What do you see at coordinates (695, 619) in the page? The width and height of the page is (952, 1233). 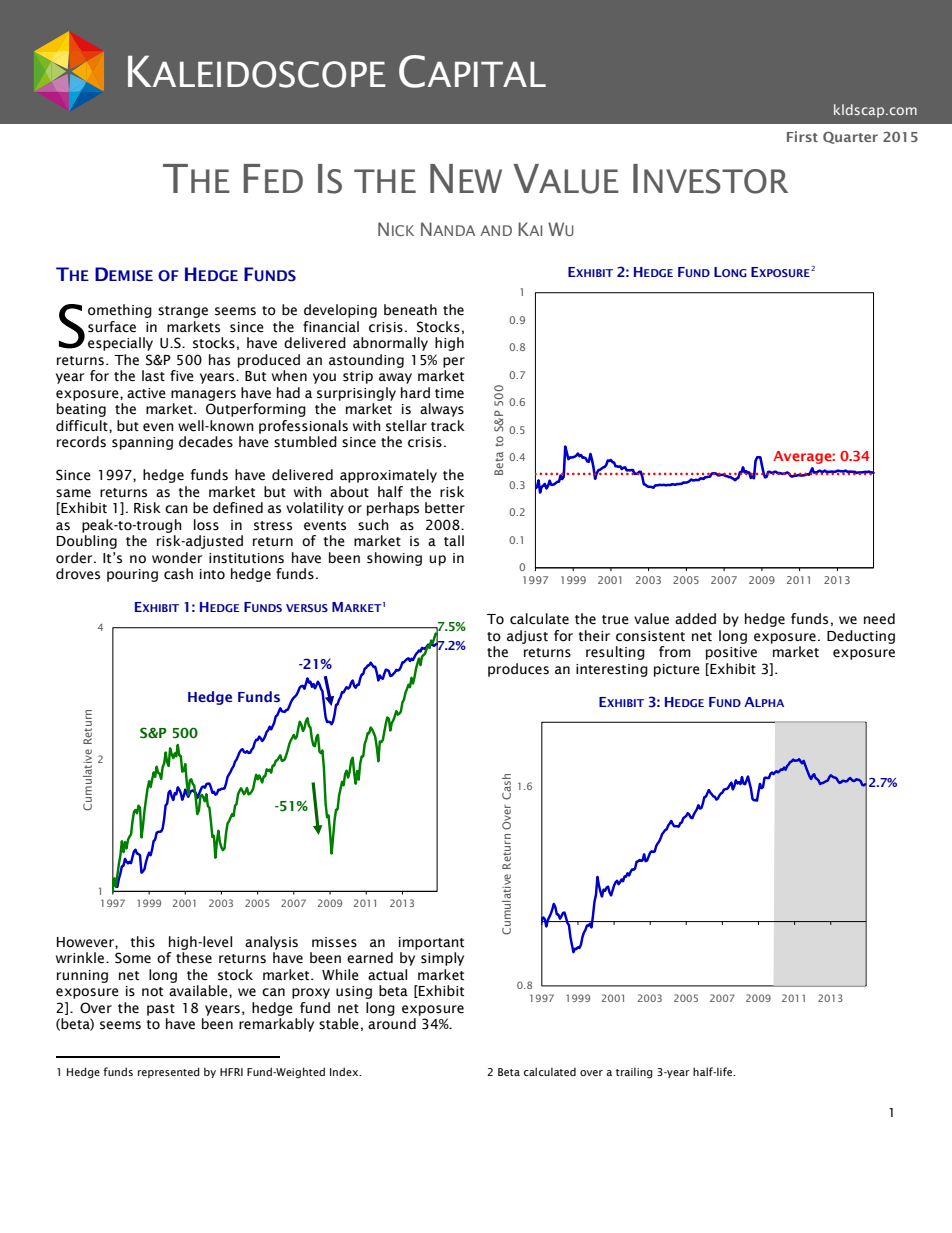 I see `added` at bounding box center [695, 619].
